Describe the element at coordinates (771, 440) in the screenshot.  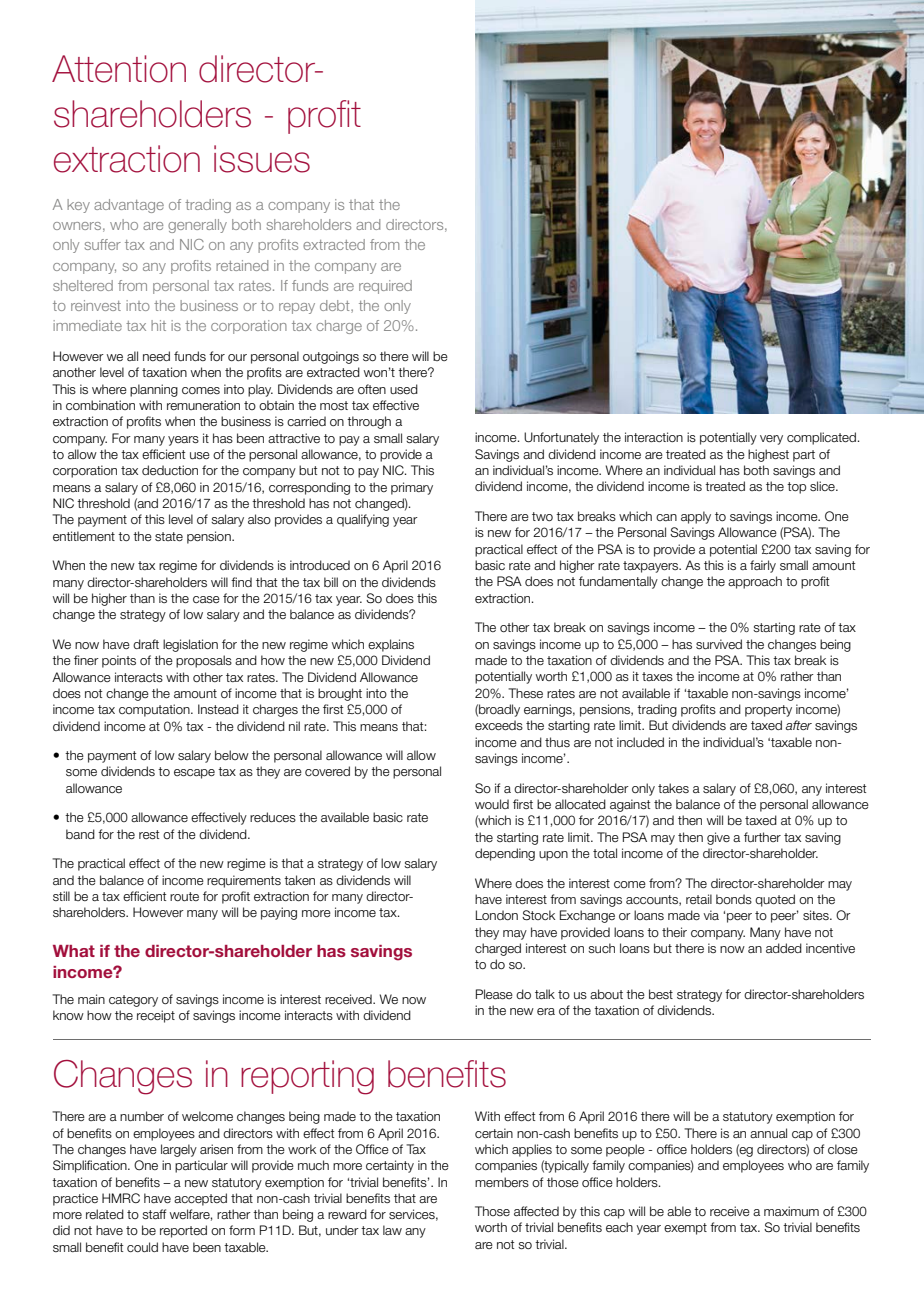
I see `very` at that location.
